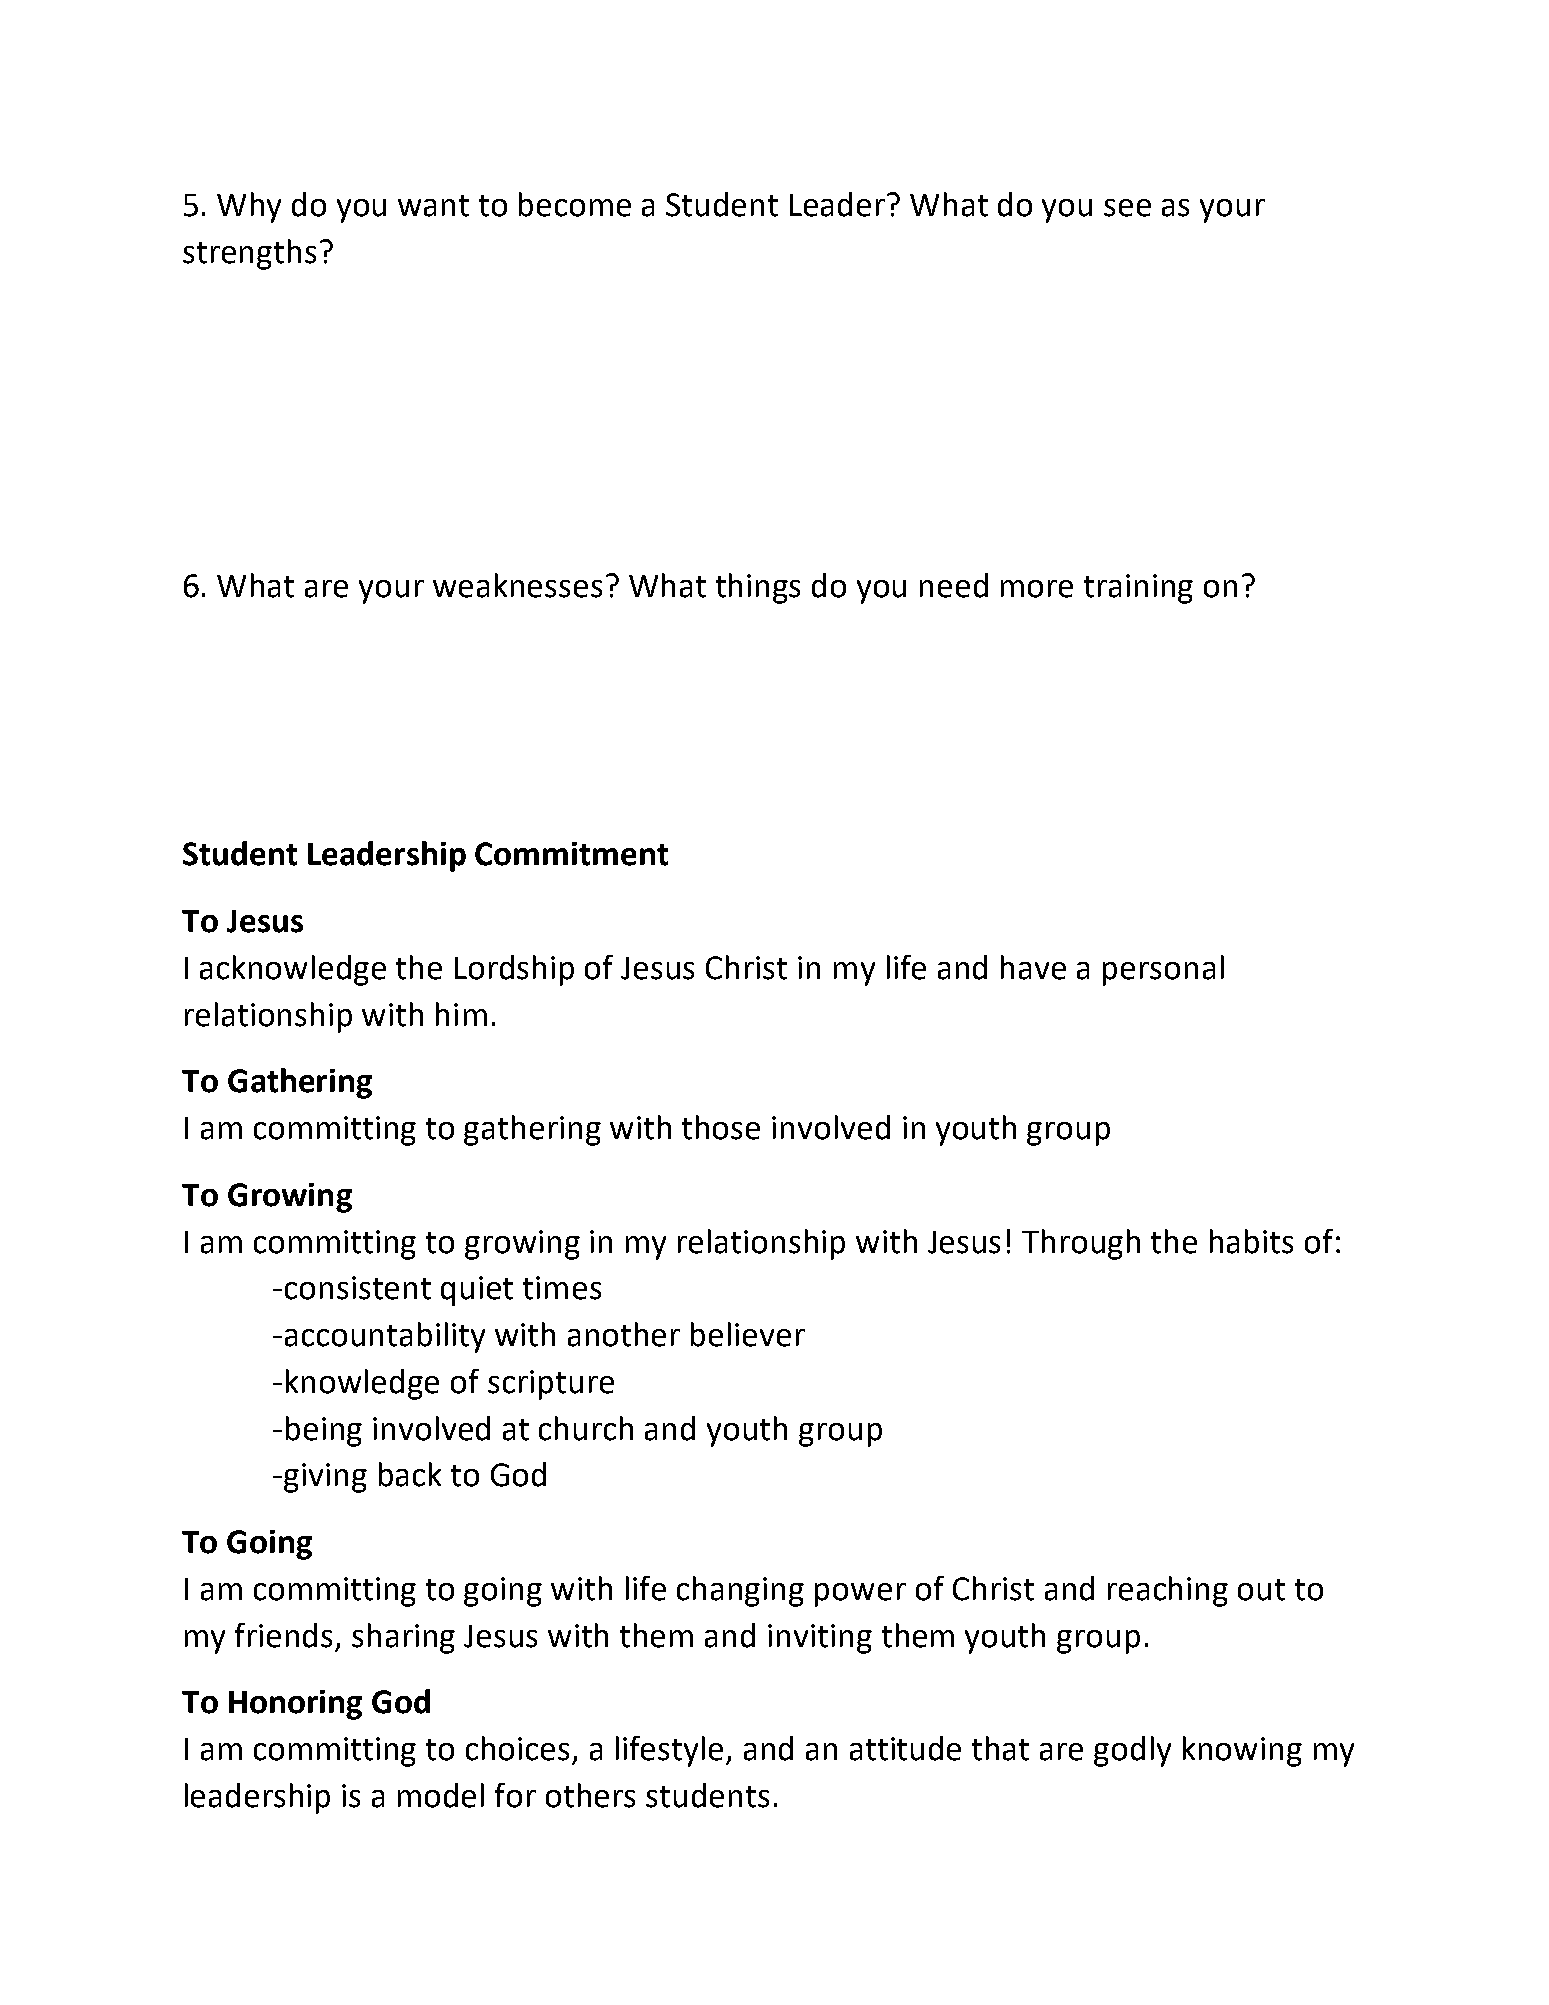 This image has height=2005, width=1549. Describe the element at coordinates (295, 1705) in the image. I see `Honoring` at that location.
